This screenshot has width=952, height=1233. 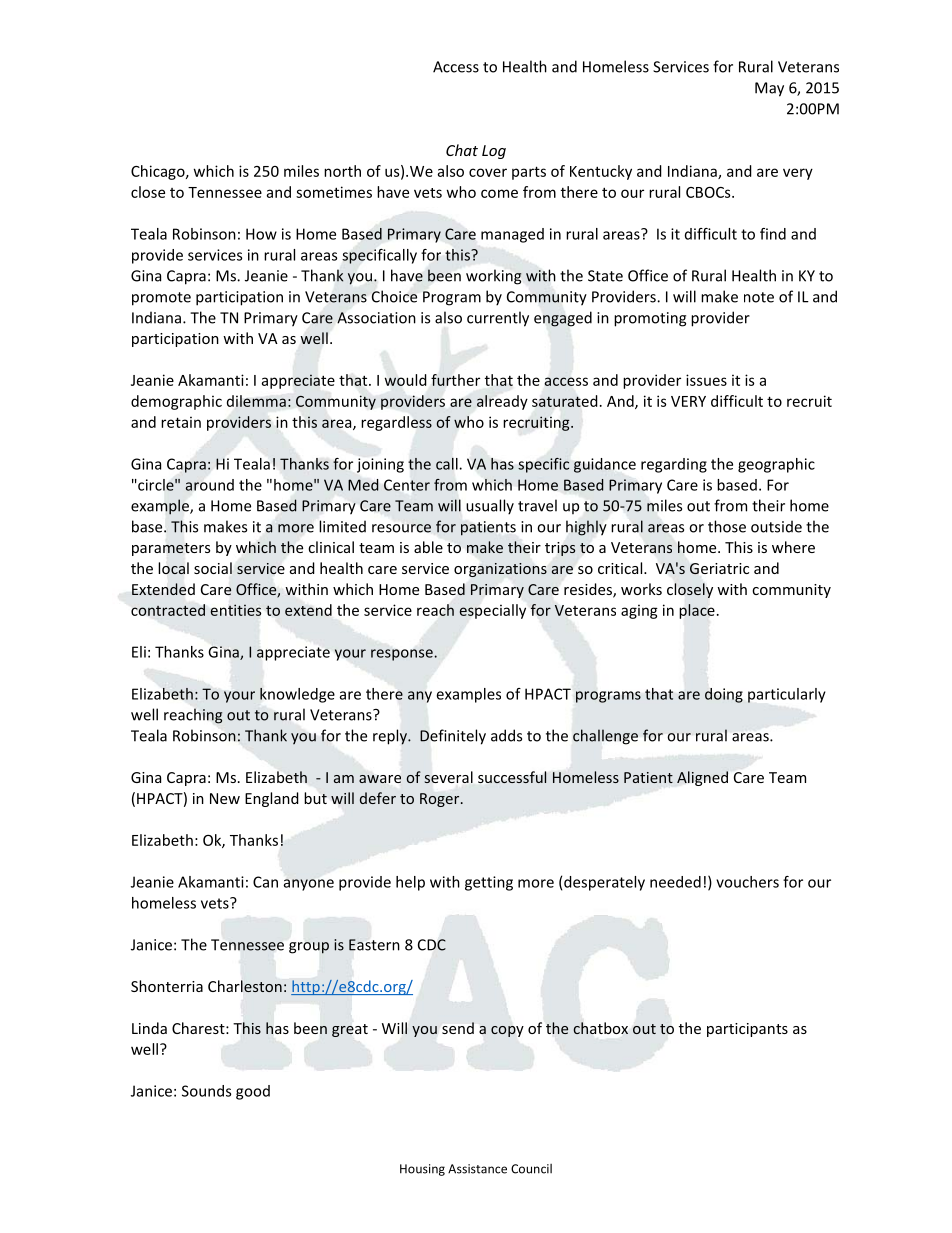 I want to click on Sounds, so click(x=206, y=1091).
